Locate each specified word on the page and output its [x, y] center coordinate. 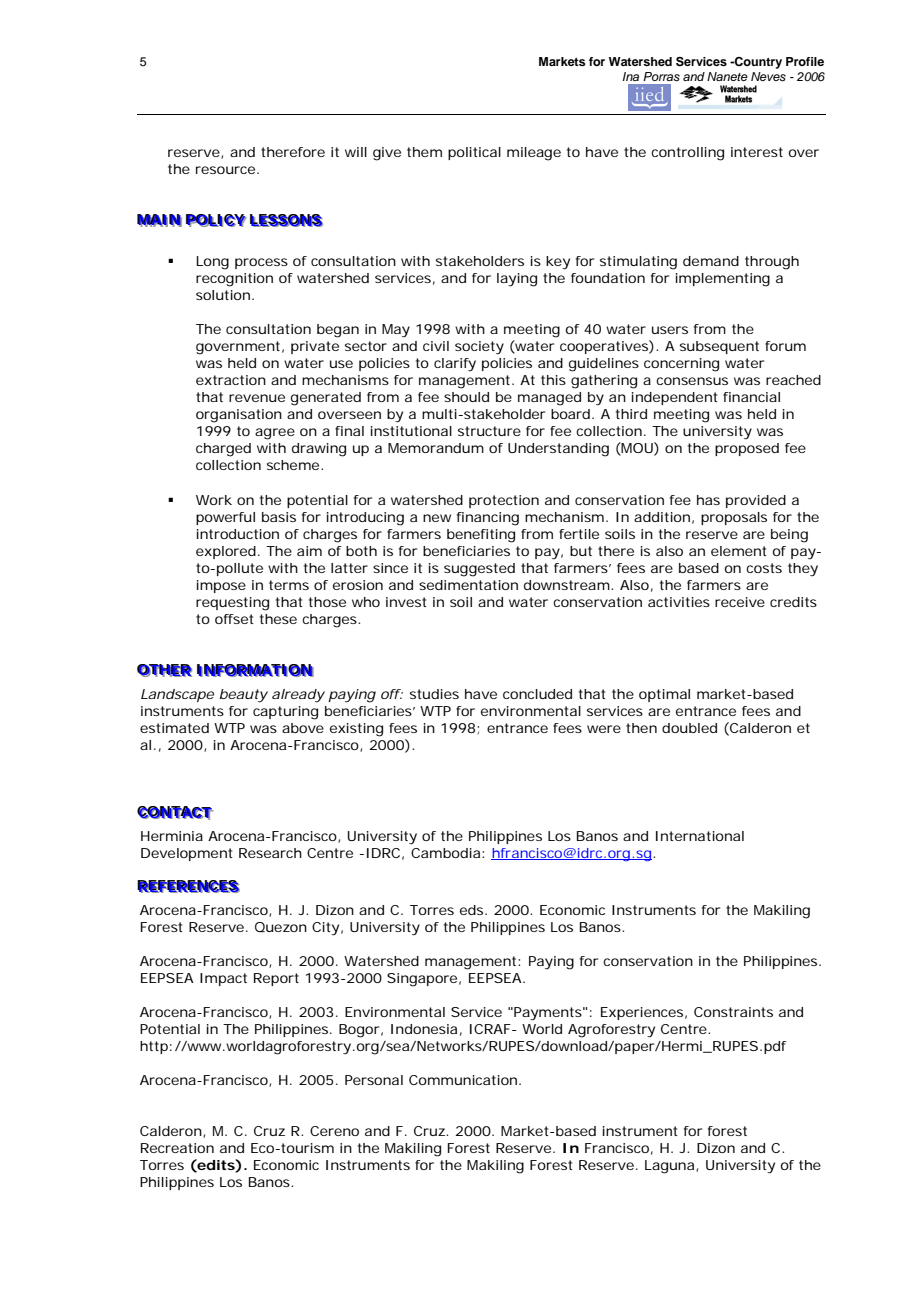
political [474, 153]
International [700, 836]
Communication [463, 1080]
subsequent [719, 347]
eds [473, 910]
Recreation [177, 1148]
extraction [231, 380]
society [479, 348]
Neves [768, 76]
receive [740, 602]
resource [225, 170]
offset [234, 619]
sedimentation [468, 585]
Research [270, 853]
